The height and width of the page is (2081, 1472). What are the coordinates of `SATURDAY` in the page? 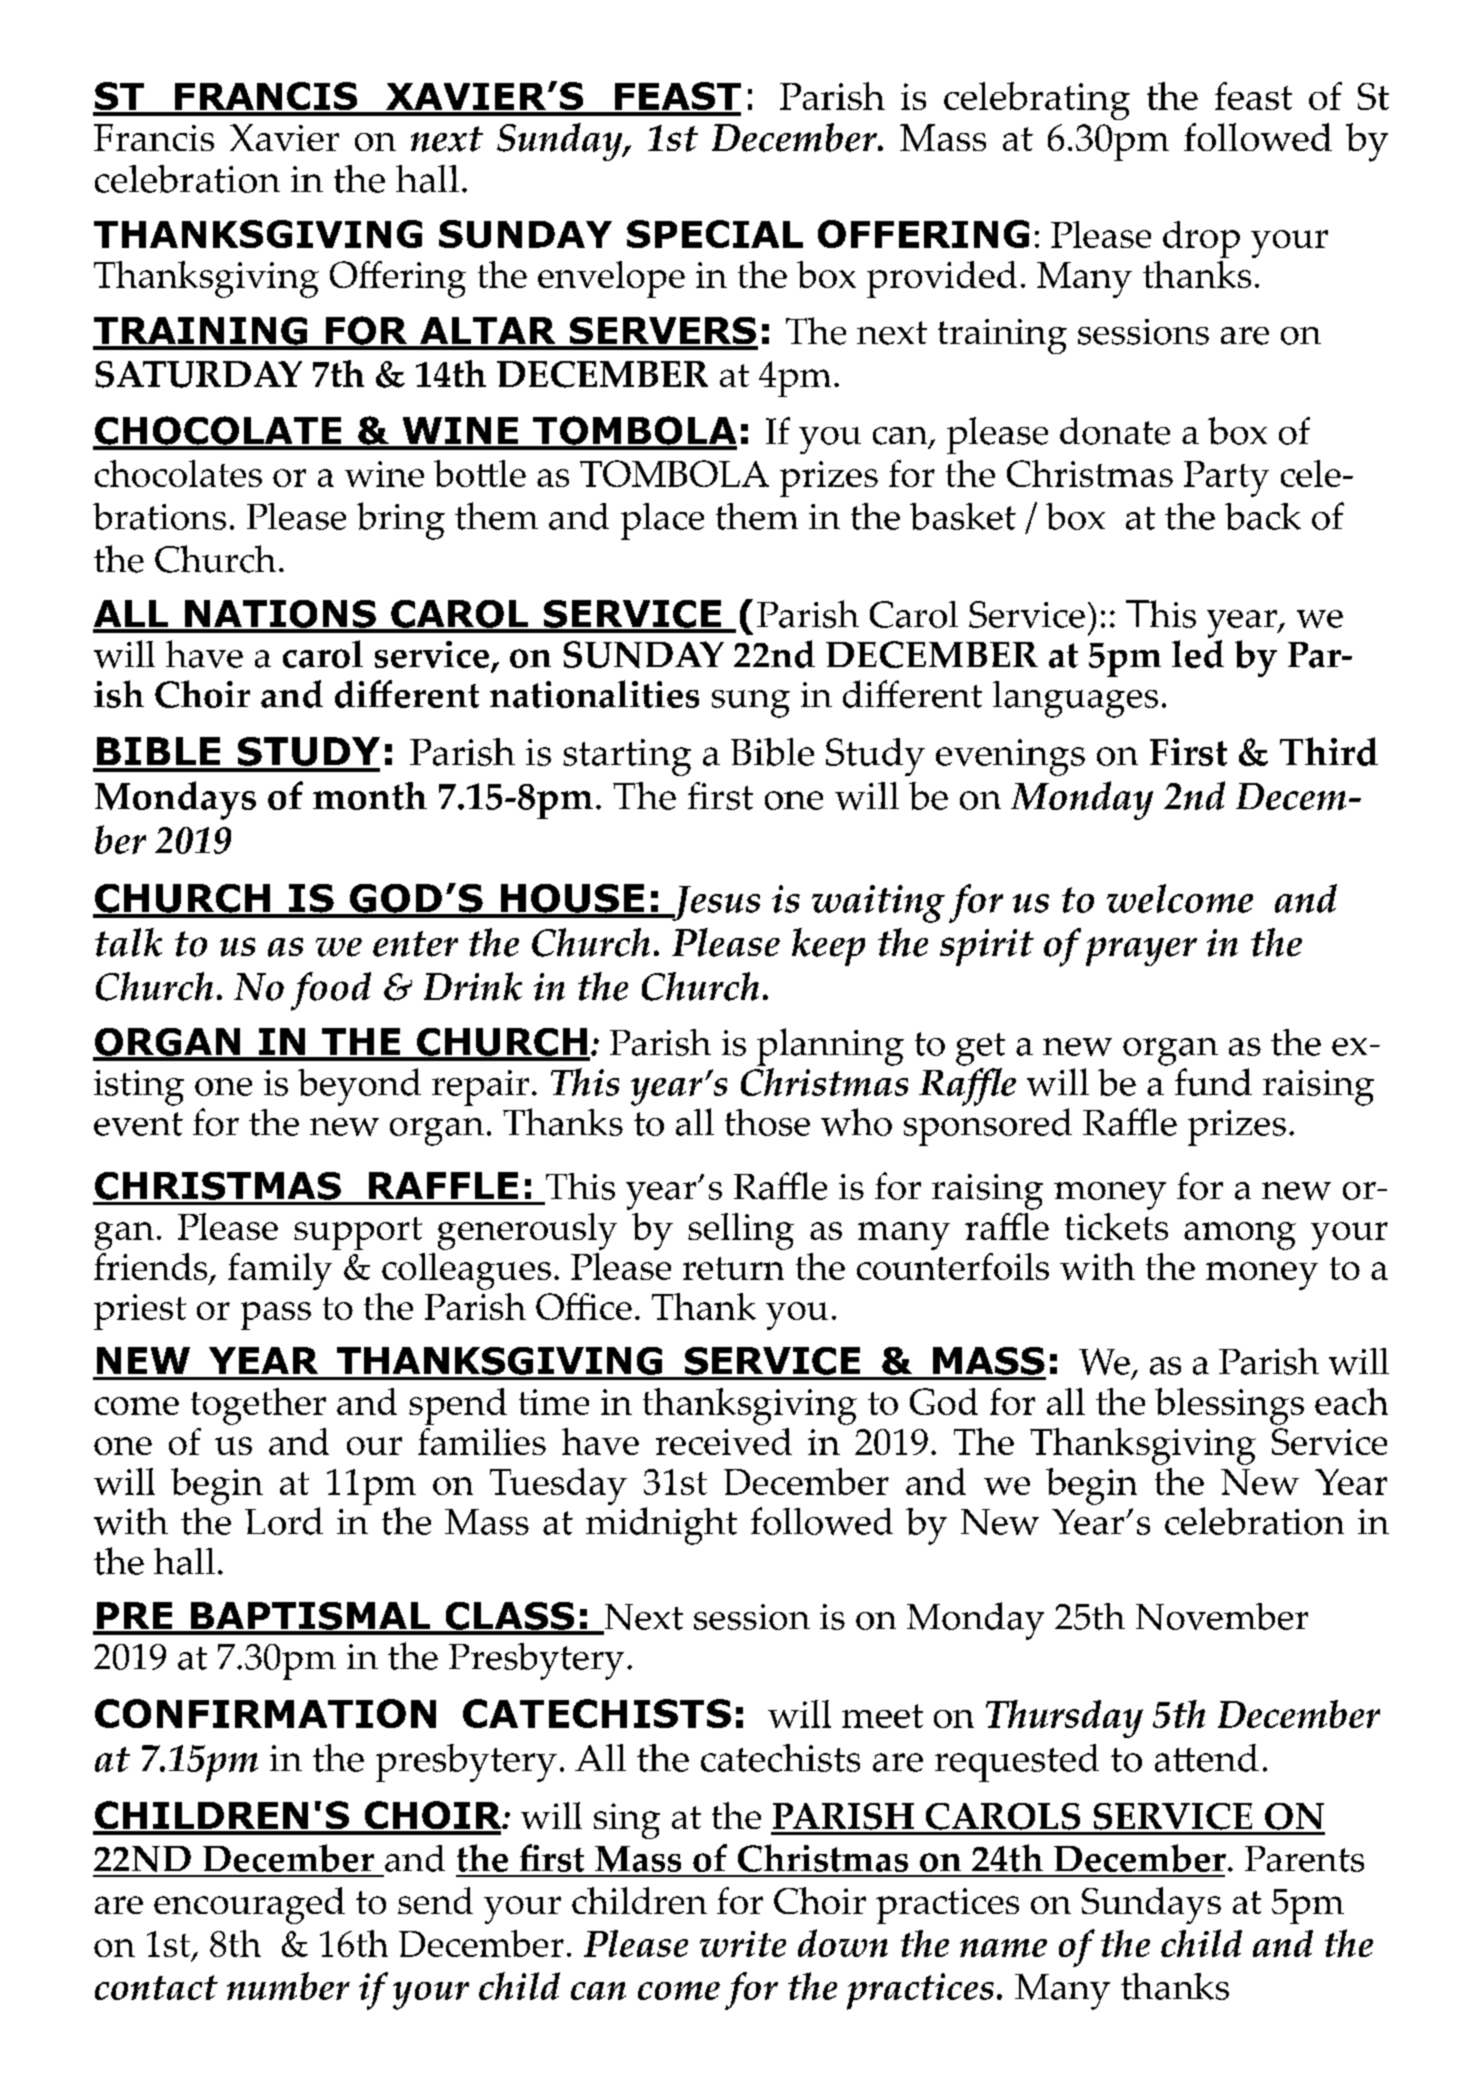 It's located at (198, 374).
